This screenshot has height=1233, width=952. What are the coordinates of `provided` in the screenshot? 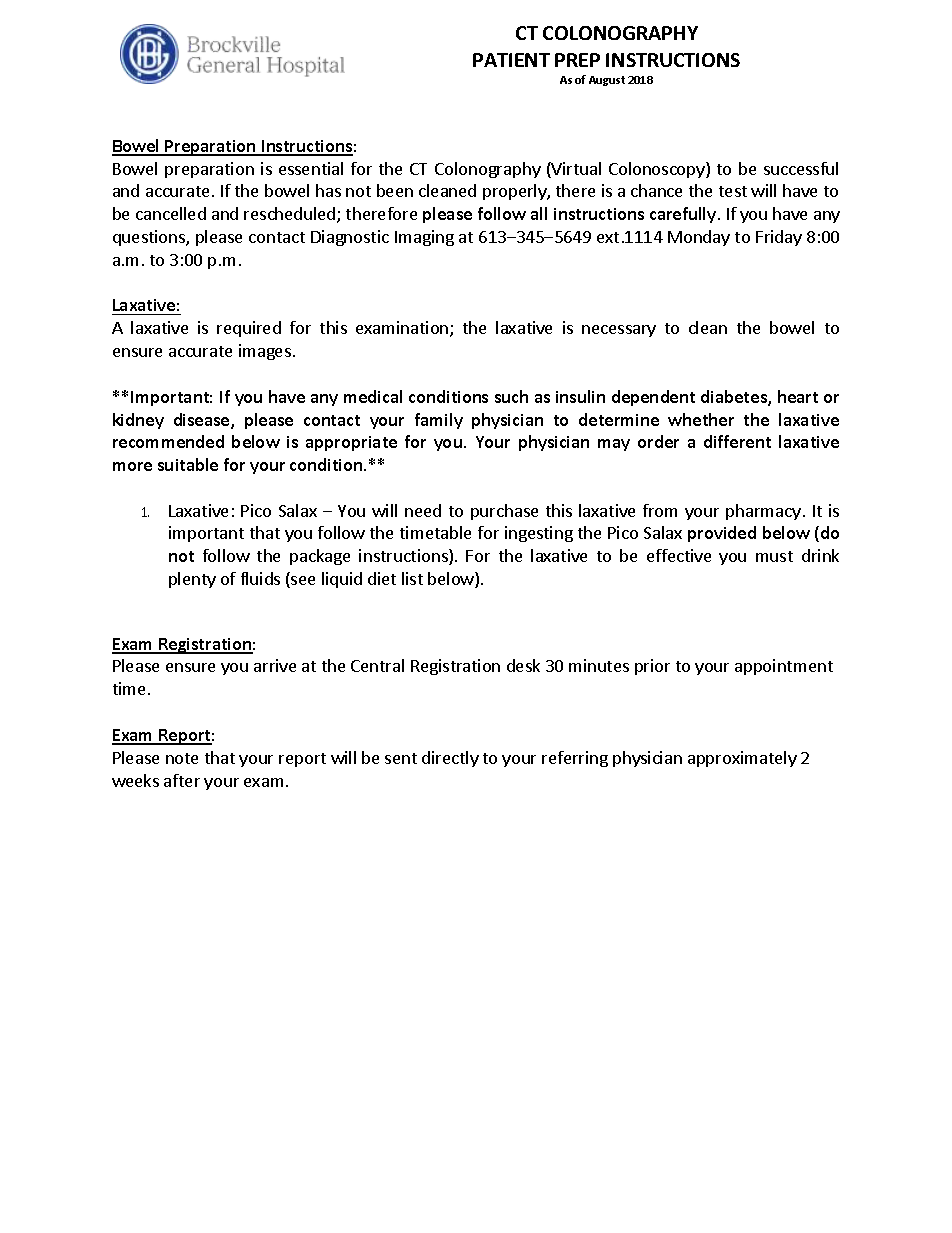 It's located at (722, 534).
